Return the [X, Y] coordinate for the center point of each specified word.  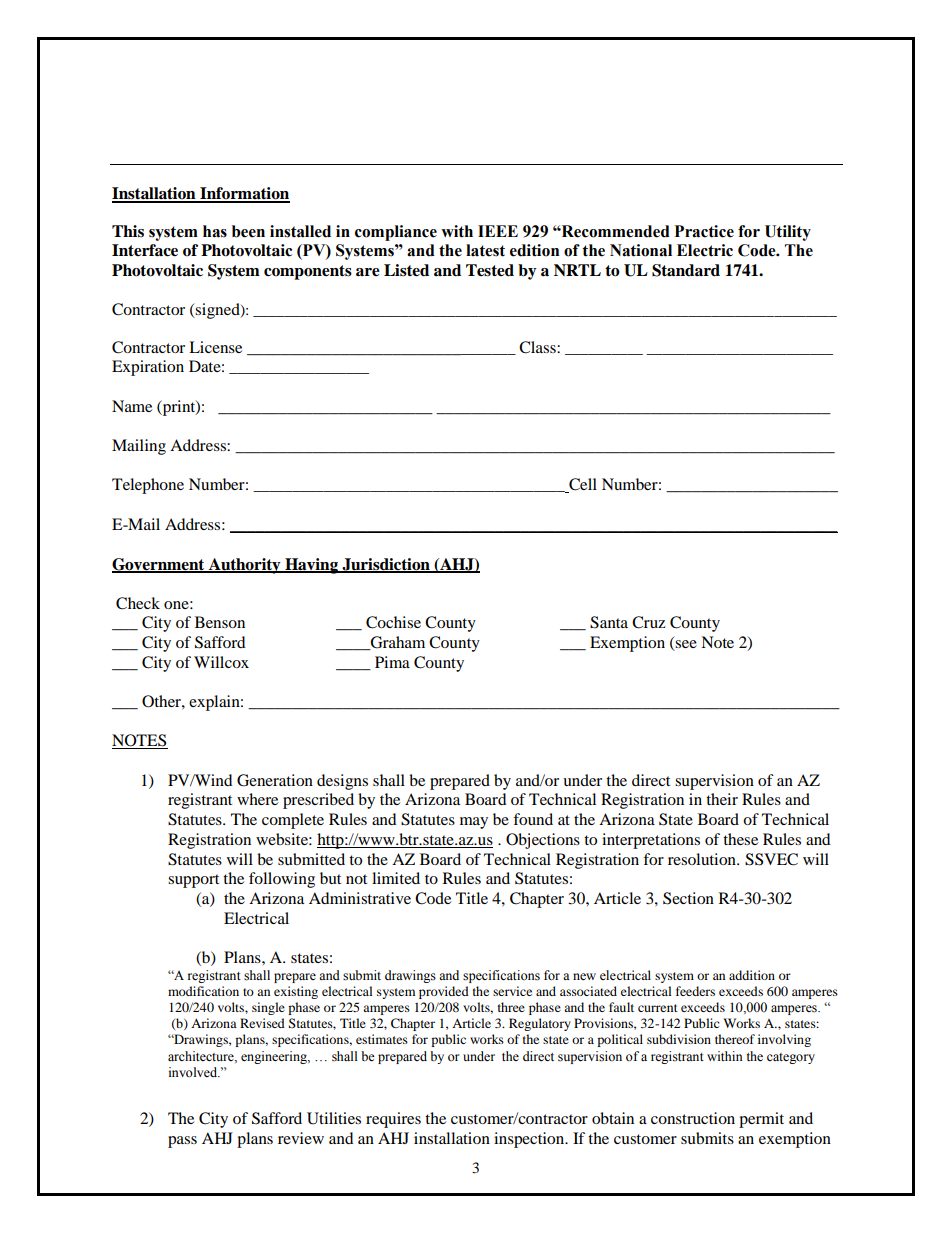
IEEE [498, 231]
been [248, 231]
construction [693, 1118]
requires [393, 1120]
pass [182, 1142]
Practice [704, 231]
